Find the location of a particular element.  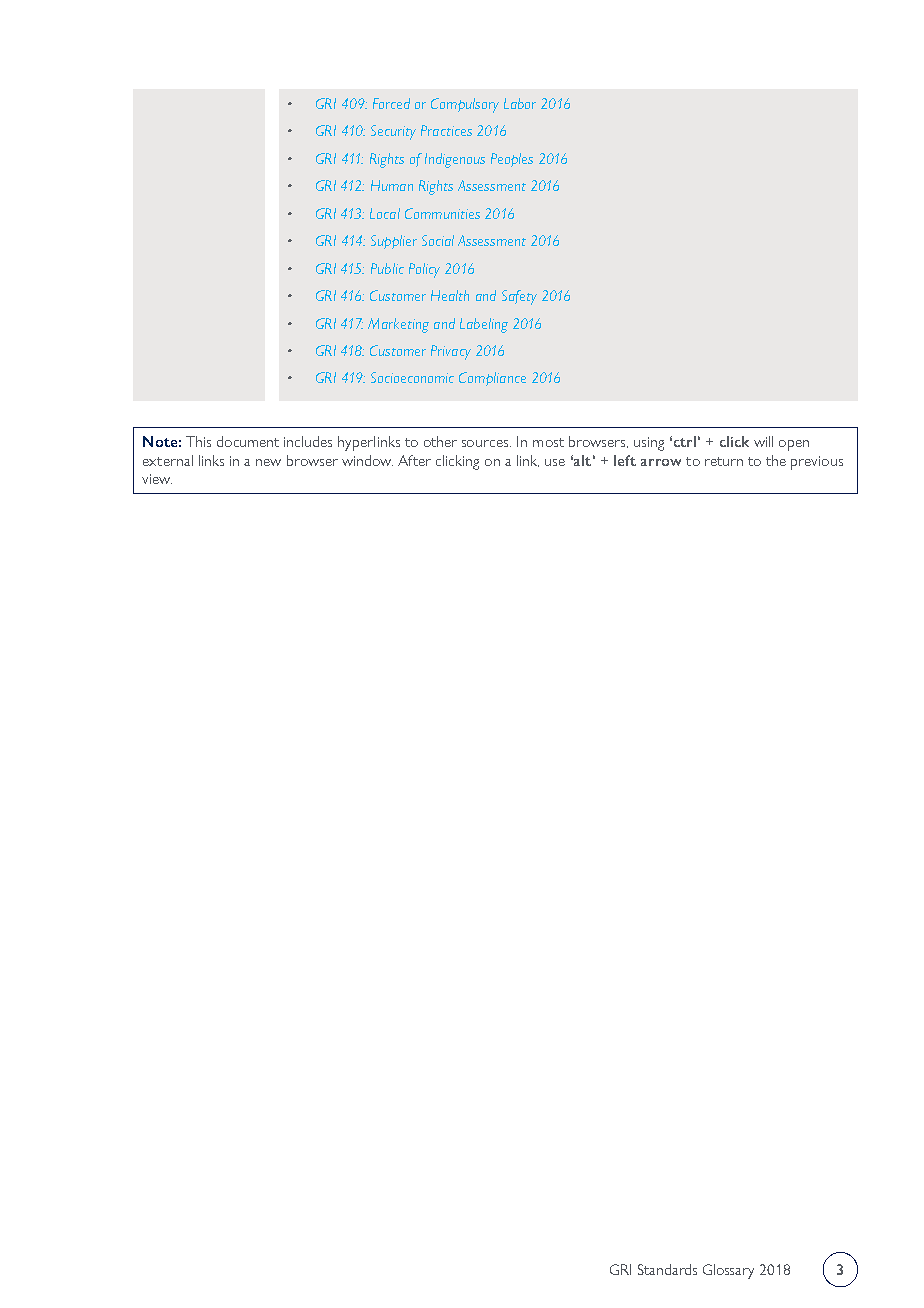

Labor is located at coordinates (520, 103).
